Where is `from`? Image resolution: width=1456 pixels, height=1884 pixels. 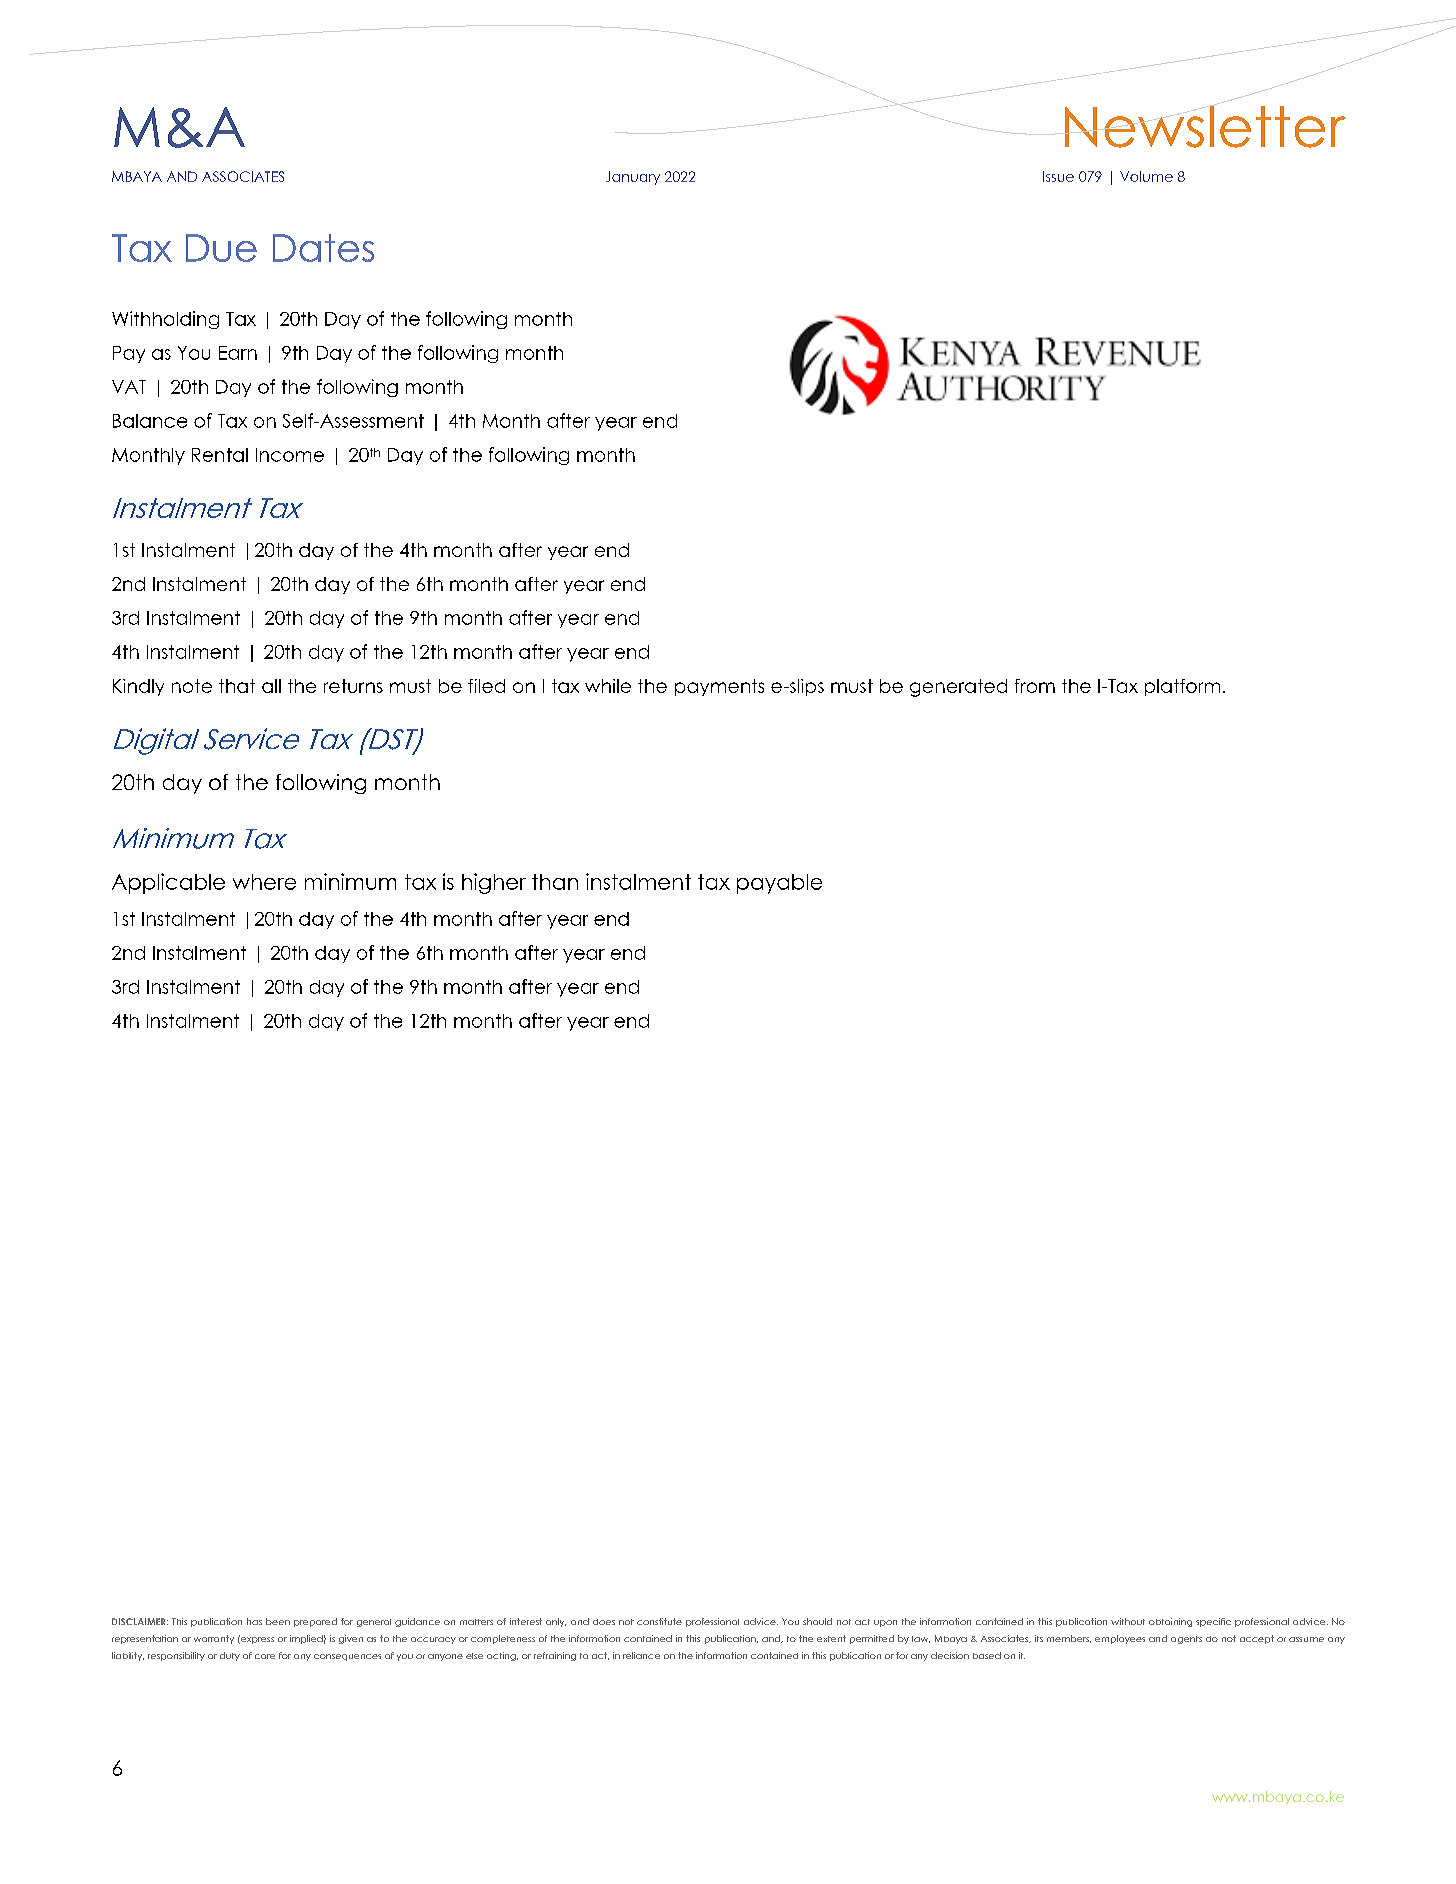
from is located at coordinates (1035, 686).
